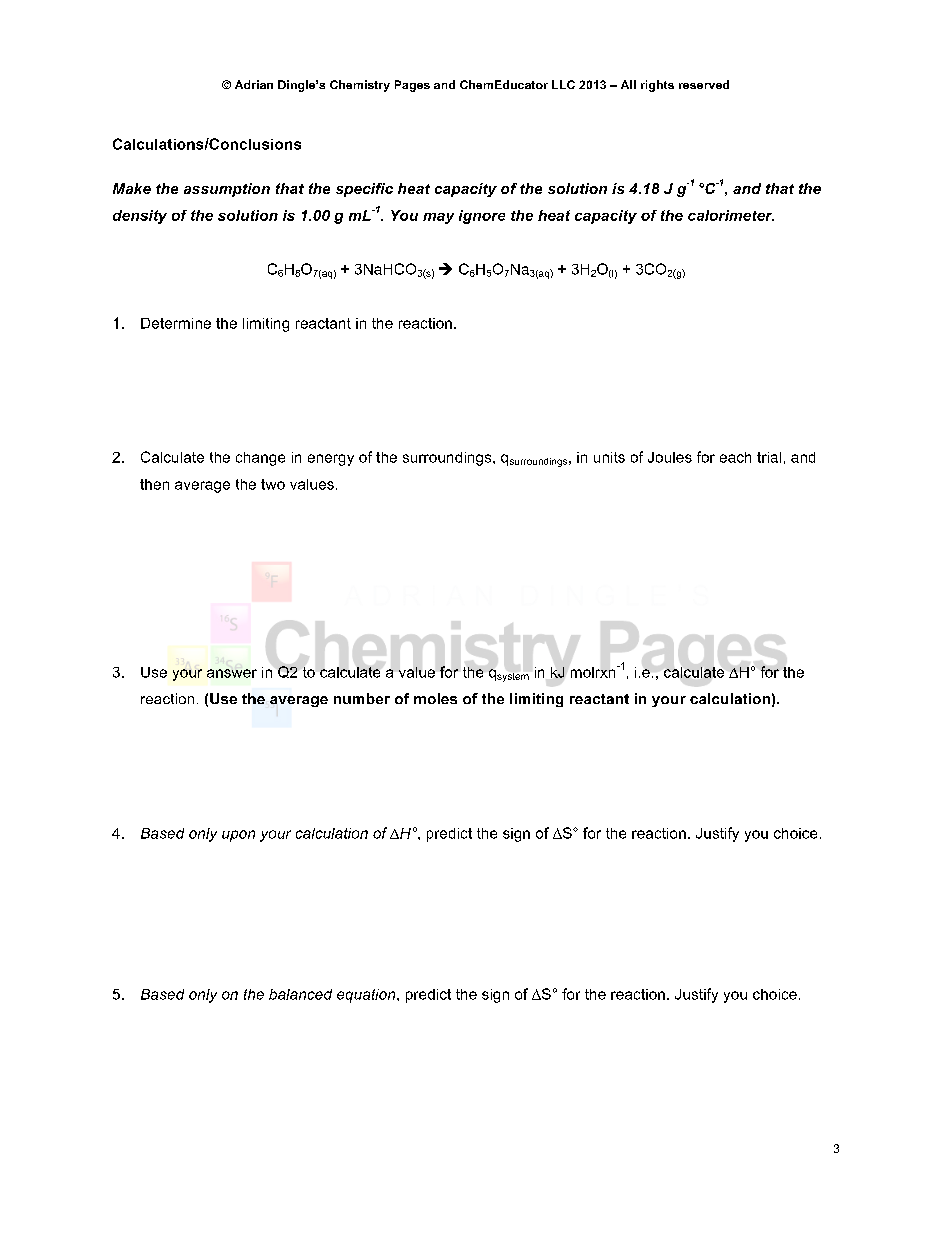  What do you see at coordinates (367, 996) in the page?
I see `equation` at bounding box center [367, 996].
